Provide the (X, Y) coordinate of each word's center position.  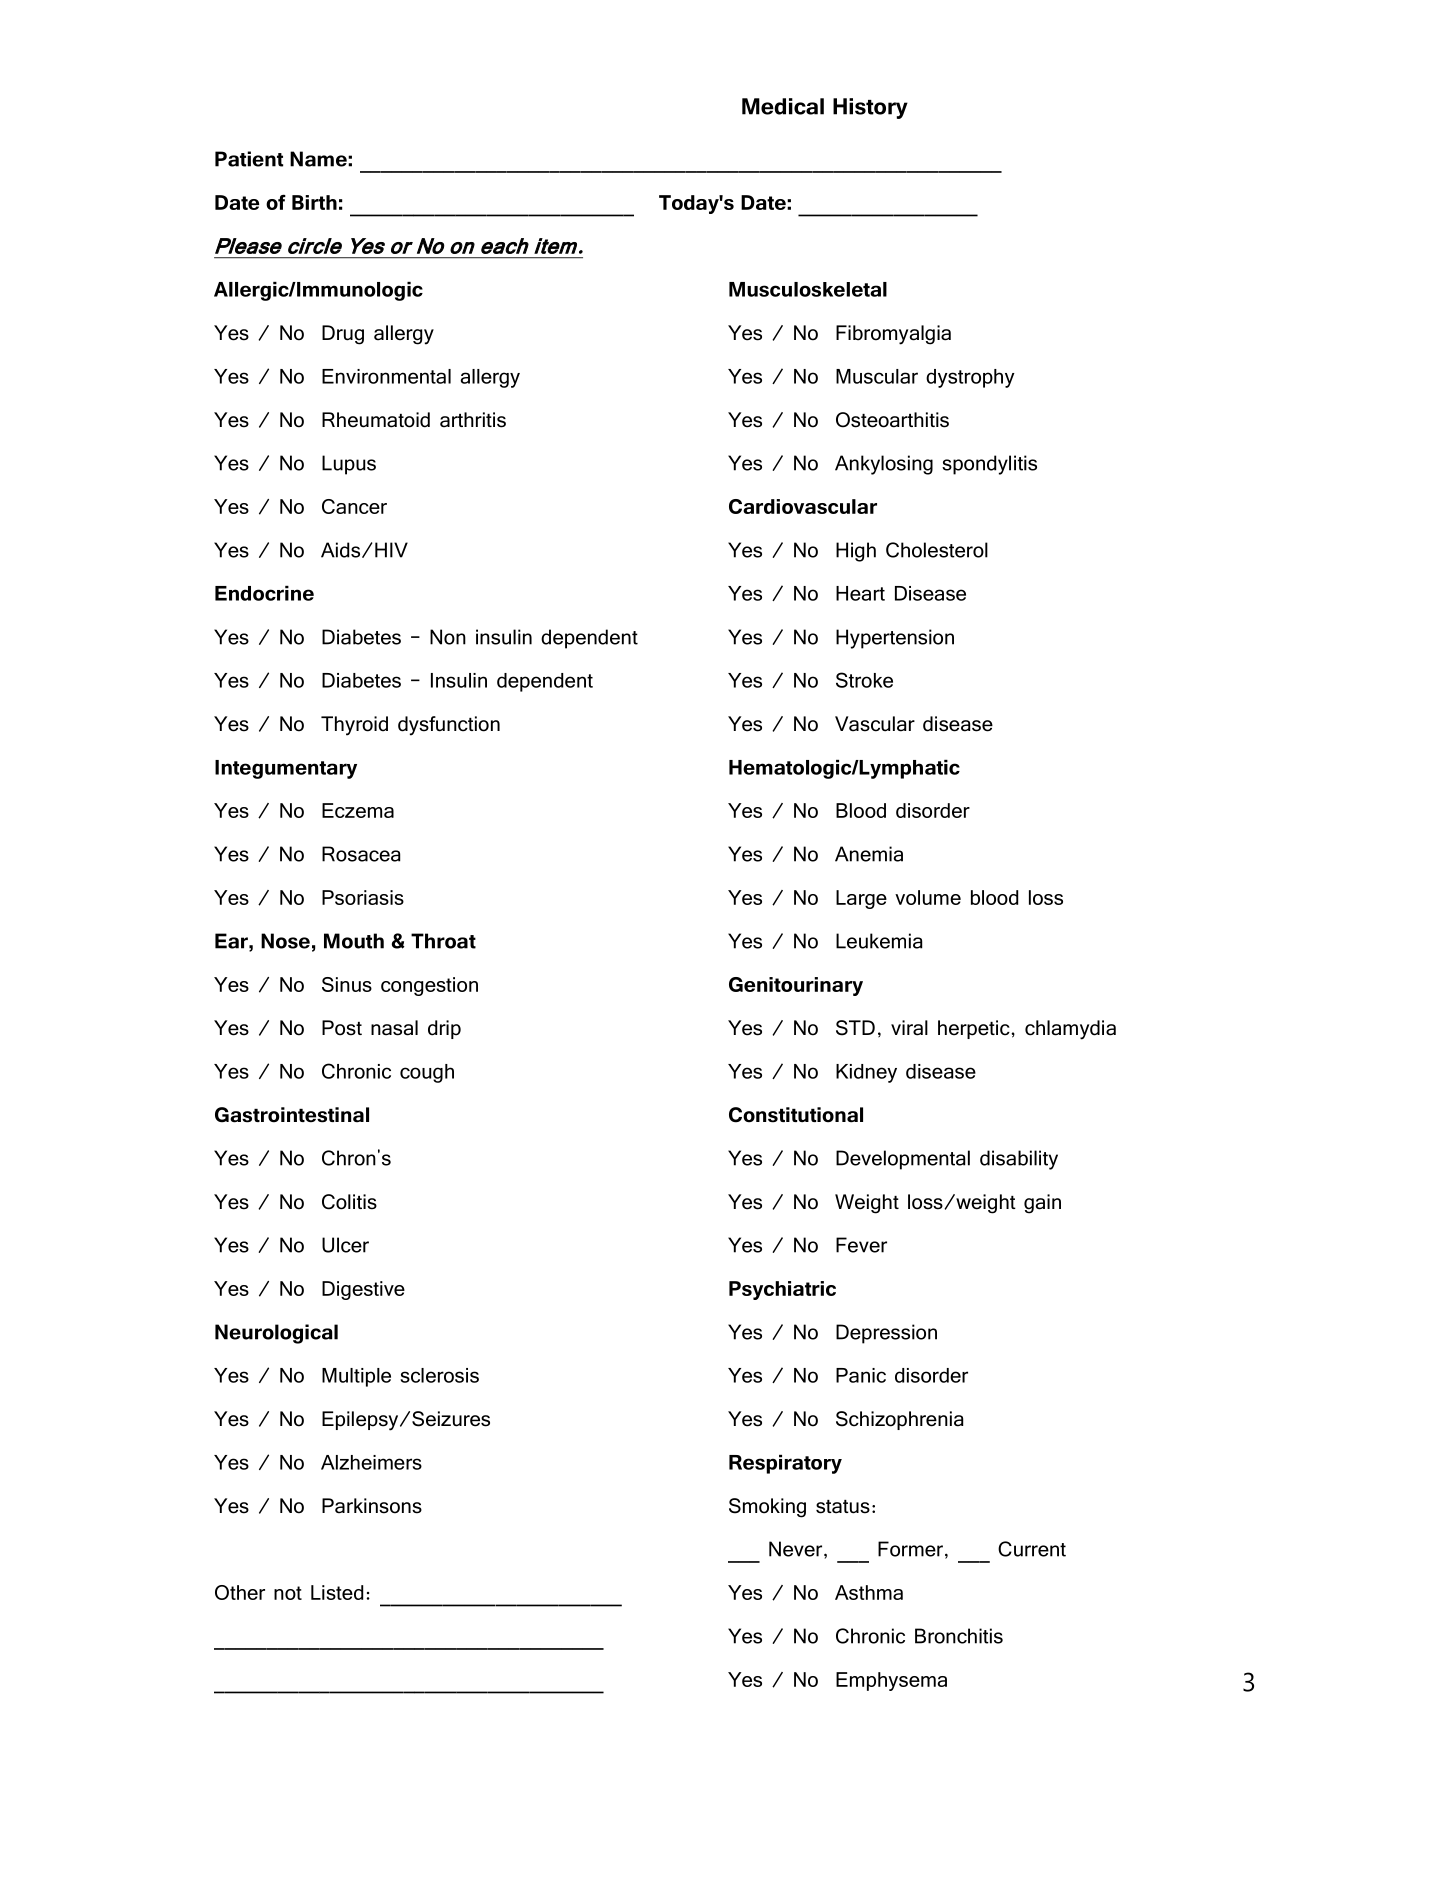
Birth (314, 202)
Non (448, 637)
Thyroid (354, 726)
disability (1019, 1160)
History (870, 108)
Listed (337, 1592)
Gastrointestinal (292, 1115)
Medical (783, 106)
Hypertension (895, 639)
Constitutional (796, 1115)
